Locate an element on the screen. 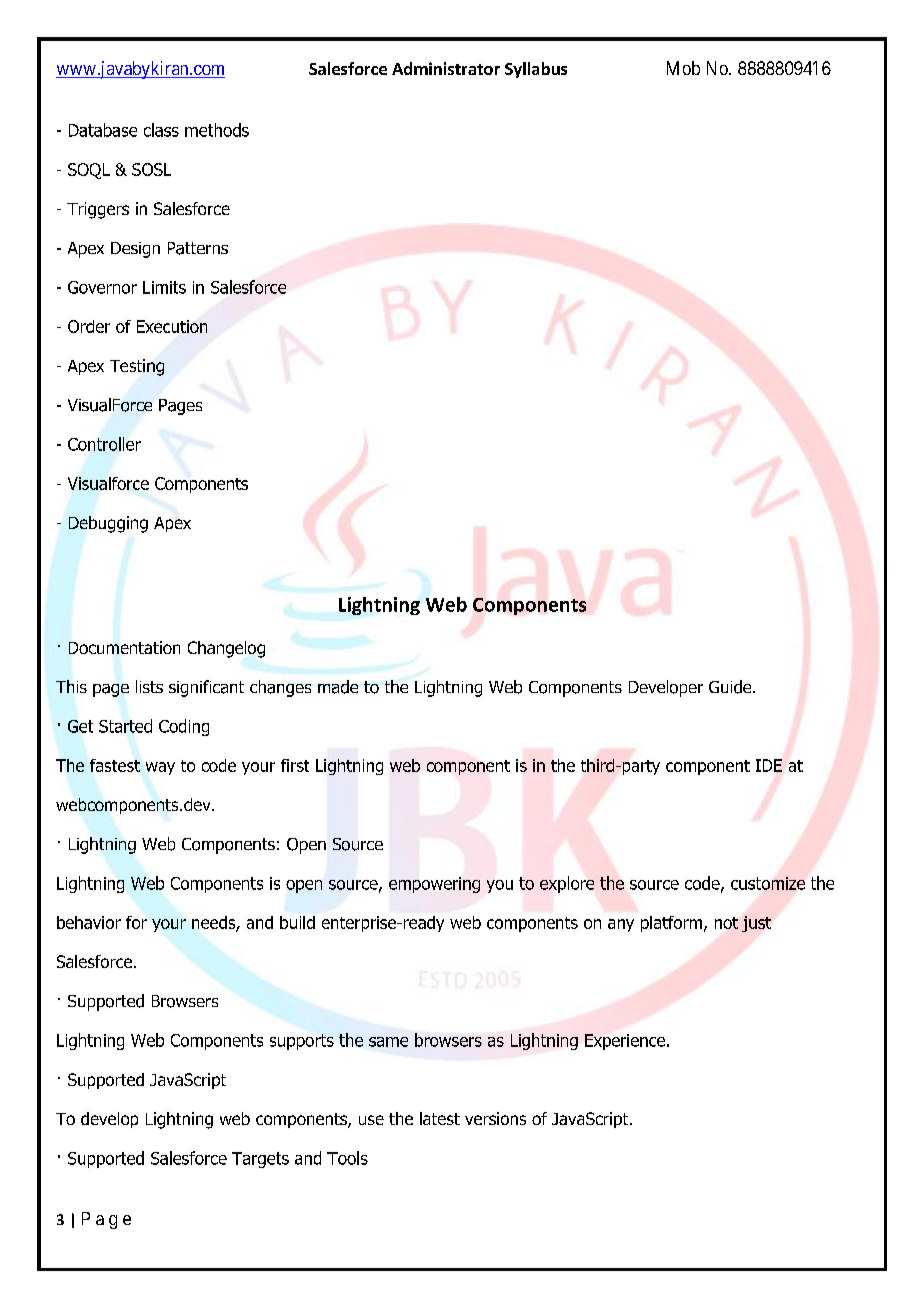 This screenshot has height=1308, width=924. Controller is located at coordinates (104, 444).
